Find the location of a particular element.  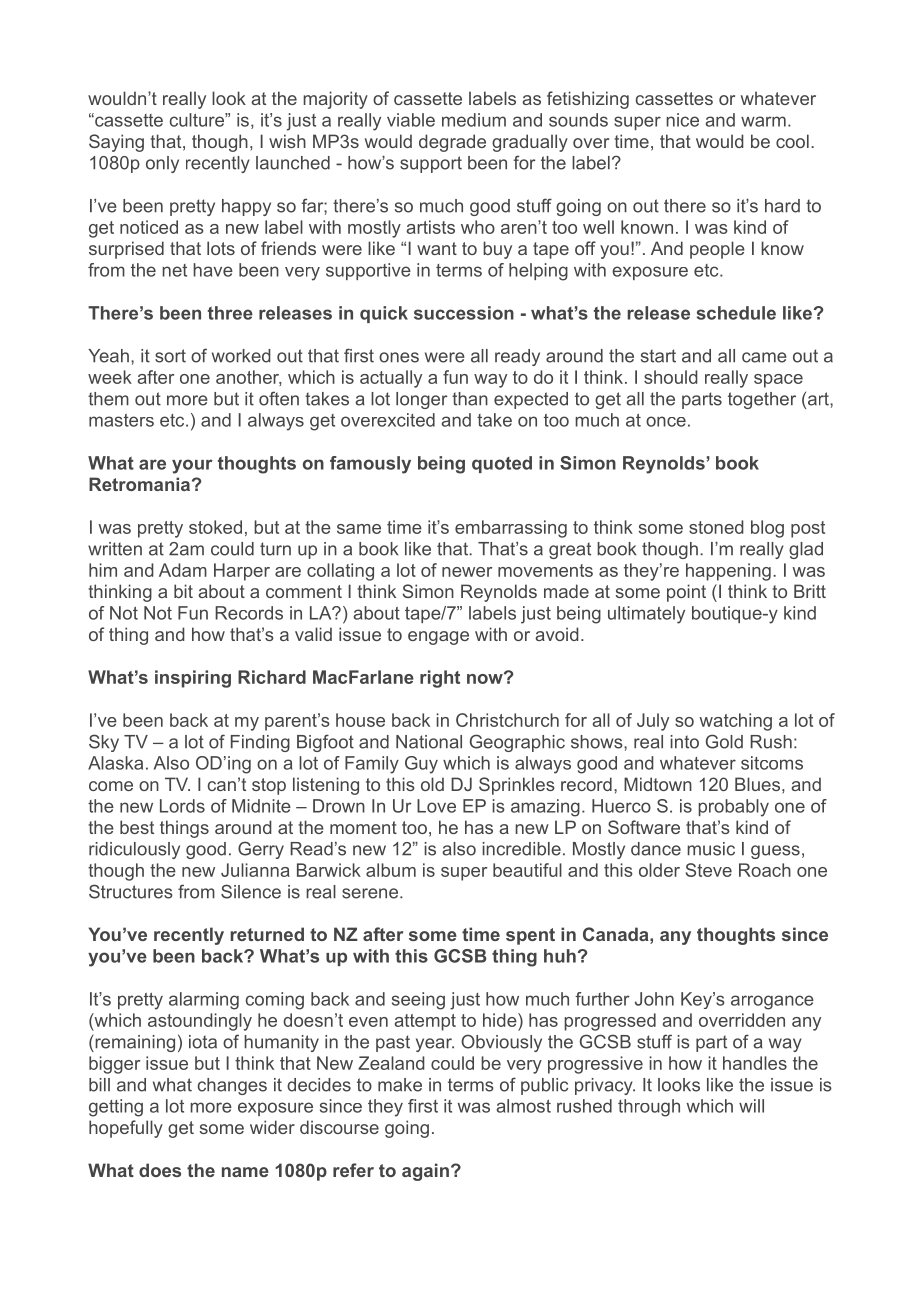

schedule is located at coordinates (736, 313).
